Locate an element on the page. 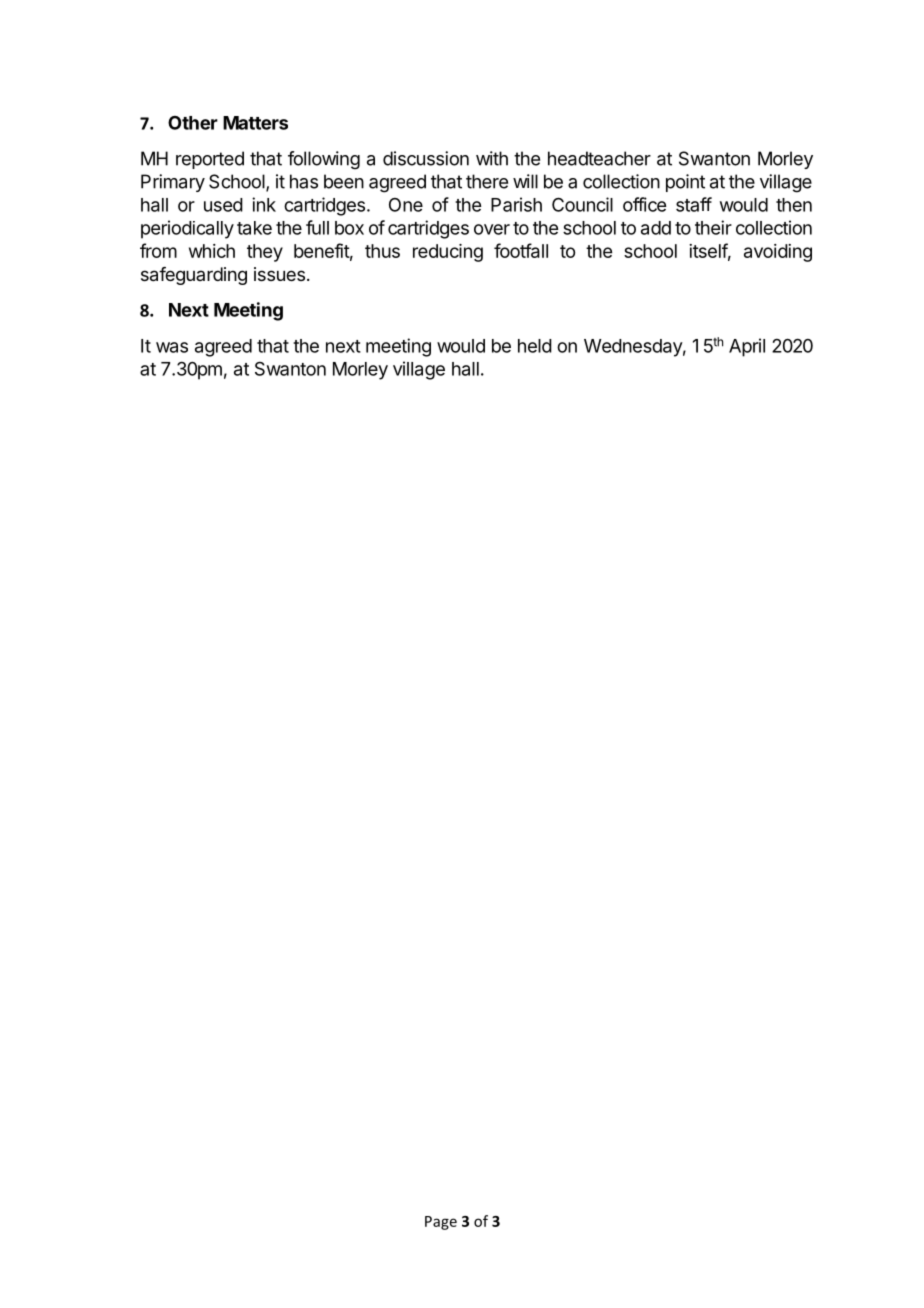 This document has width=924, height=1308. point is located at coordinates (685, 183).
